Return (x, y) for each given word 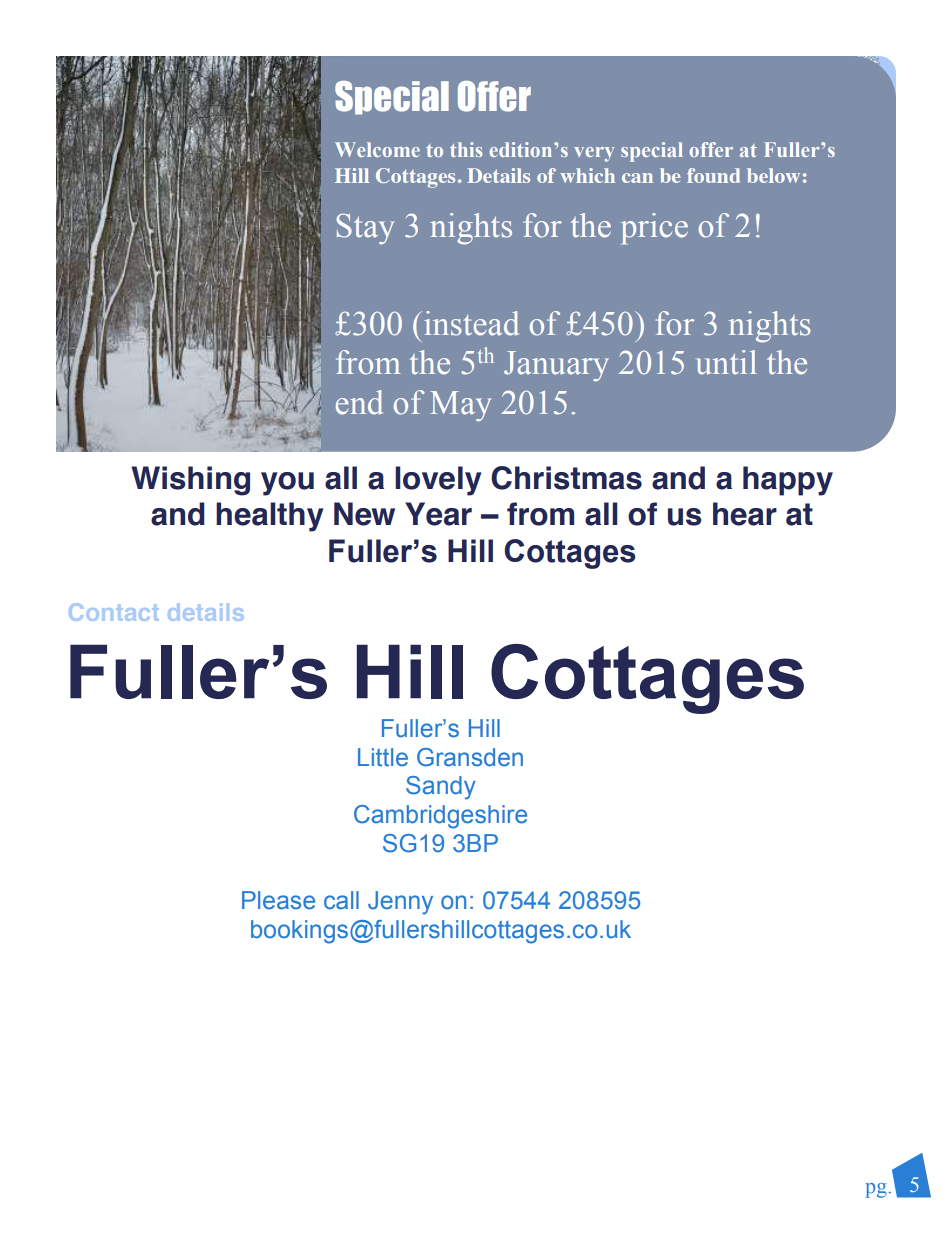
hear (745, 514)
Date (266, 84)
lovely (438, 481)
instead (471, 323)
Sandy (441, 788)
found (713, 175)
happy (788, 481)
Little (383, 757)
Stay (365, 229)
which (587, 175)
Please (278, 900)
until (726, 362)
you (287, 484)
